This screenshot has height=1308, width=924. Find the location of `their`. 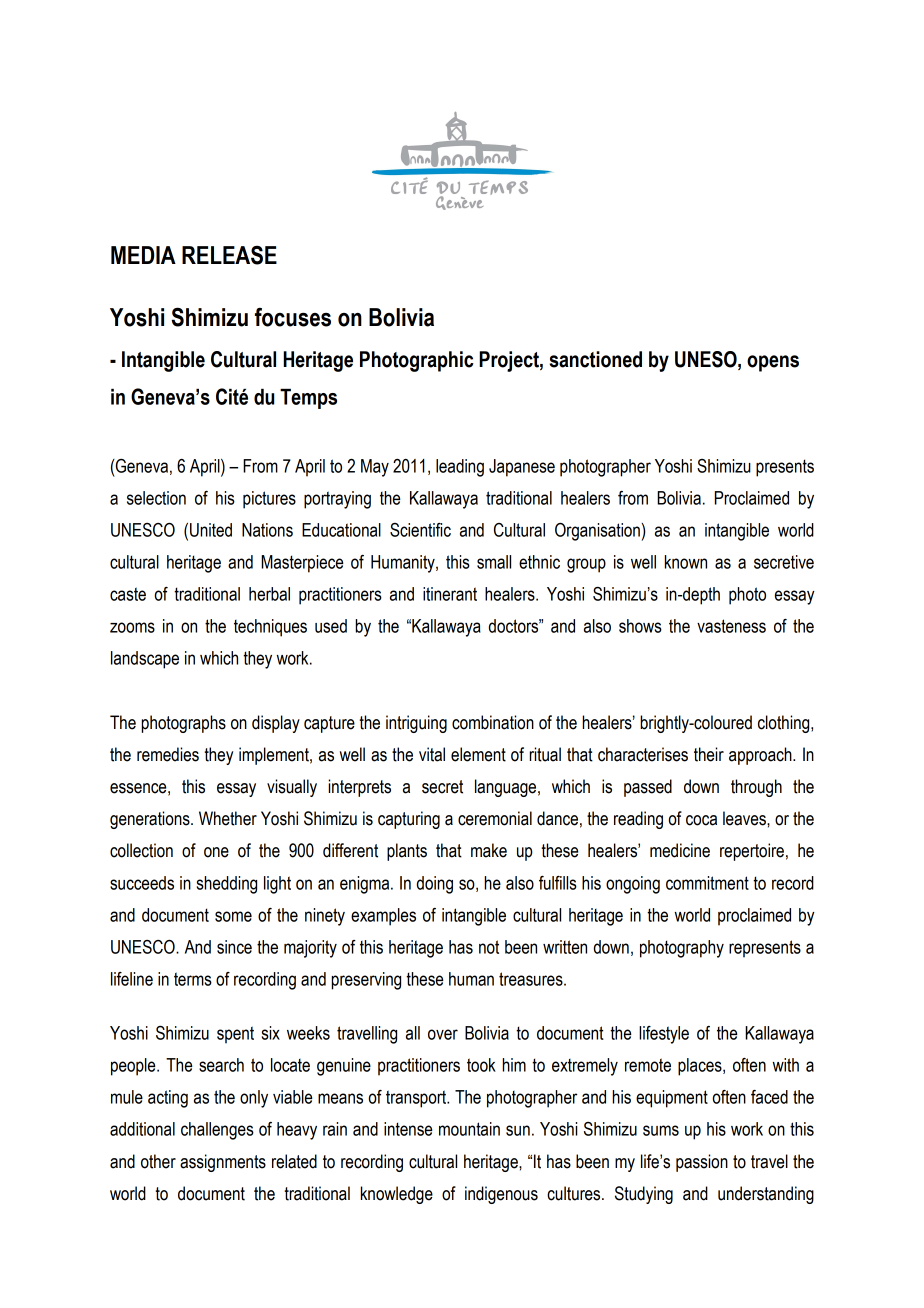

their is located at coordinates (709, 754).
